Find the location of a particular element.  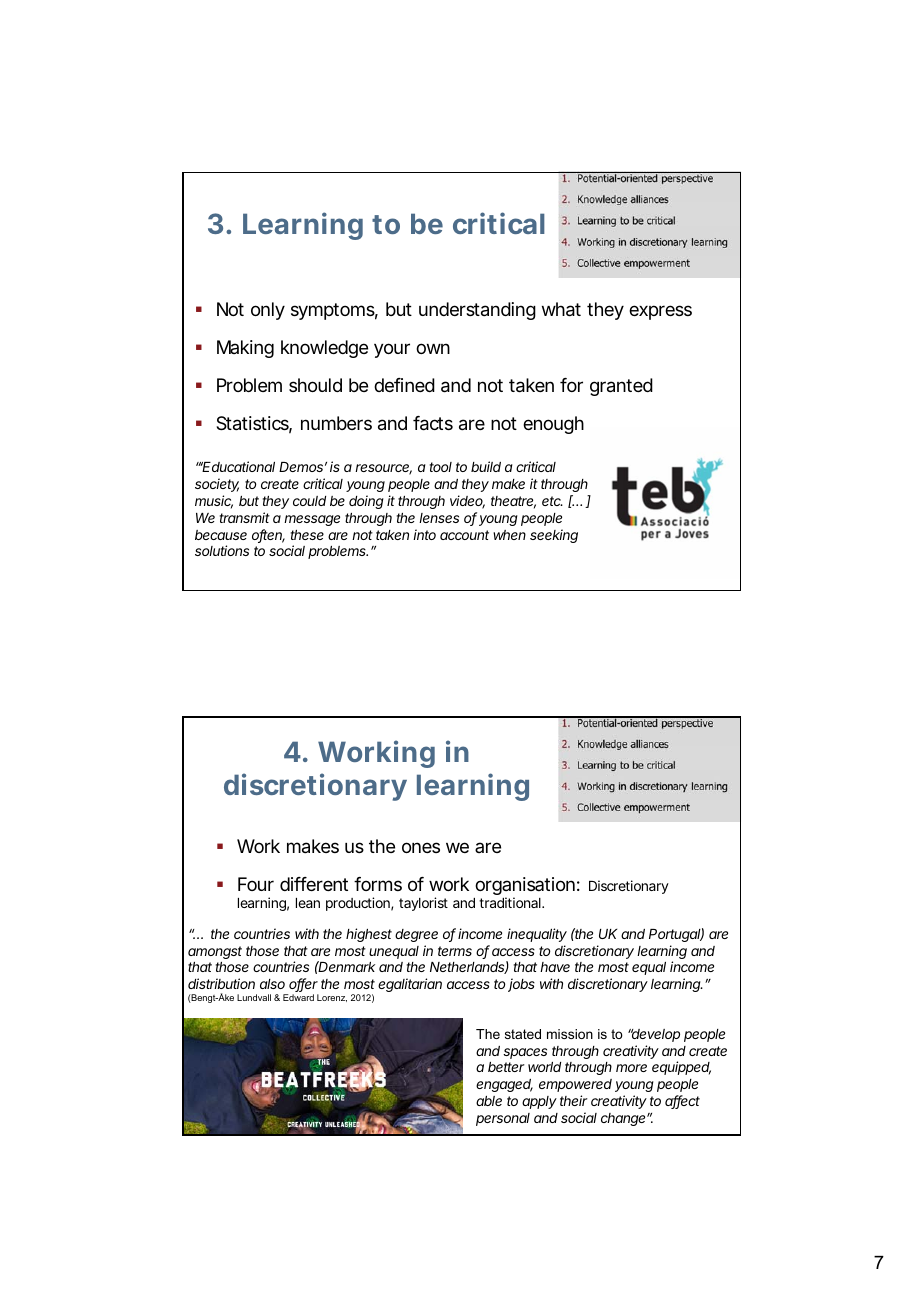

lenses is located at coordinates (439, 518).
